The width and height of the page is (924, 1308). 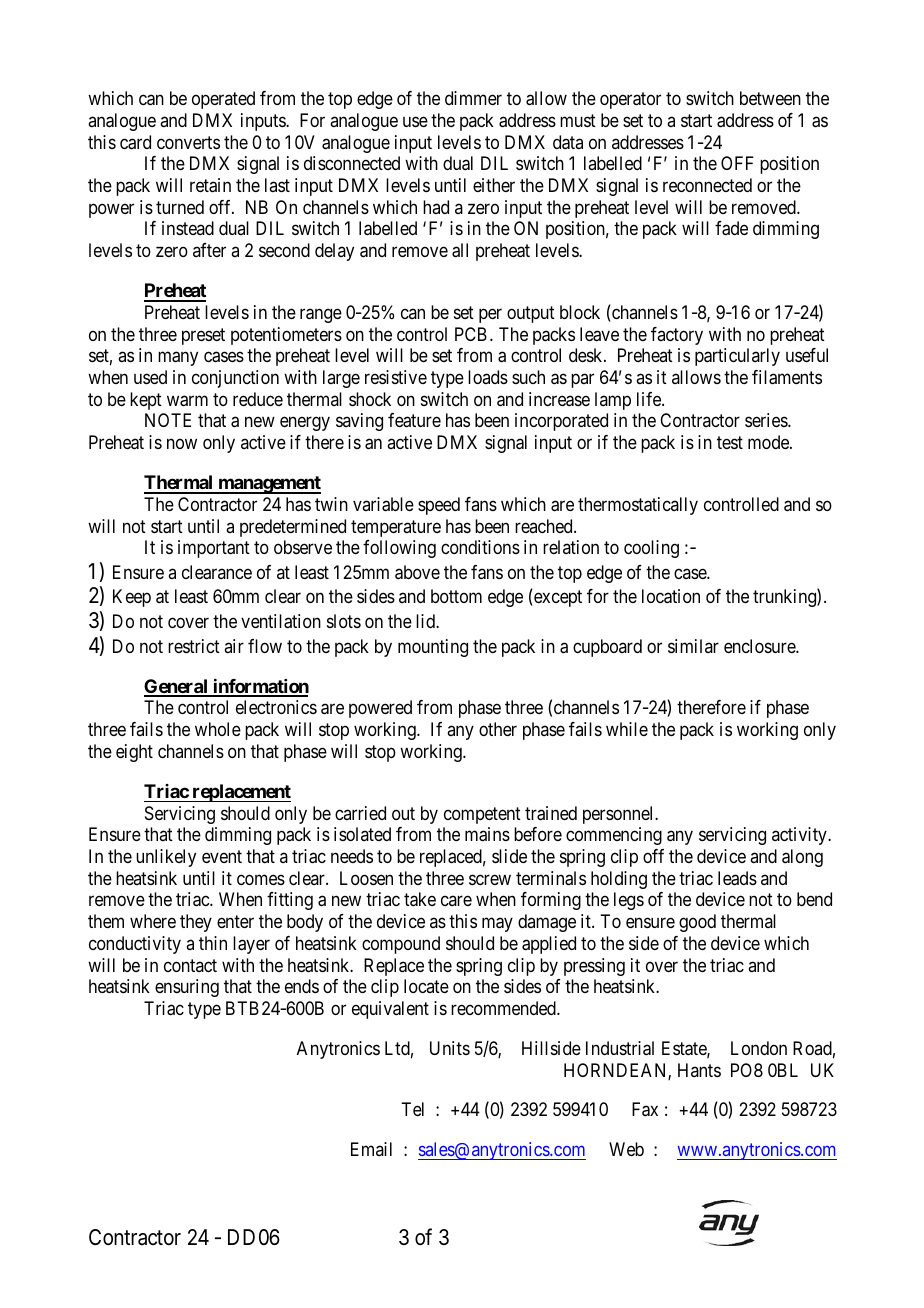 I want to click on Hants, so click(x=699, y=1070).
